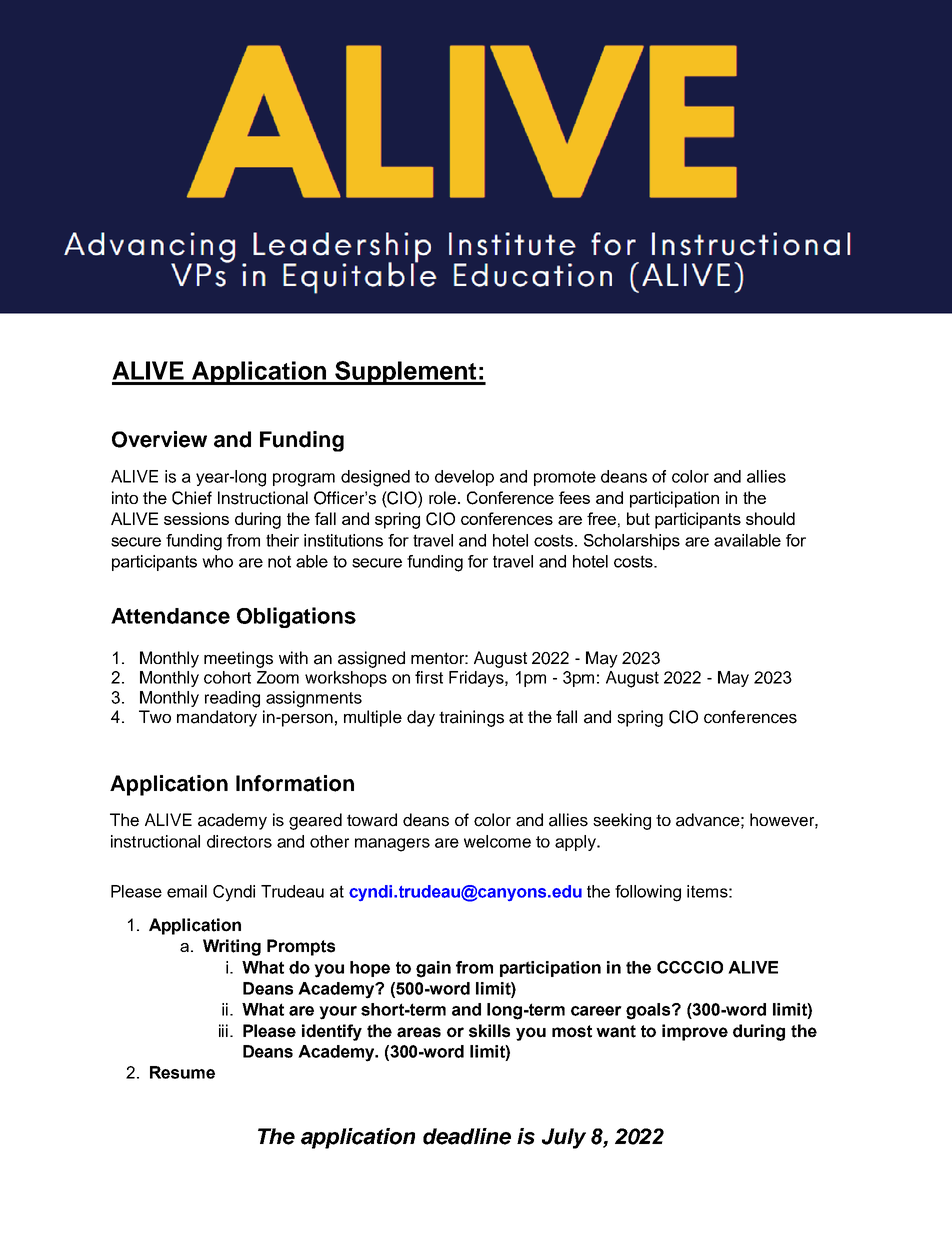 This screenshot has width=952, height=1233. What do you see at coordinates (217, 718) in the screenshot?
I see `mandatory` at bounding box center [217, 718].
